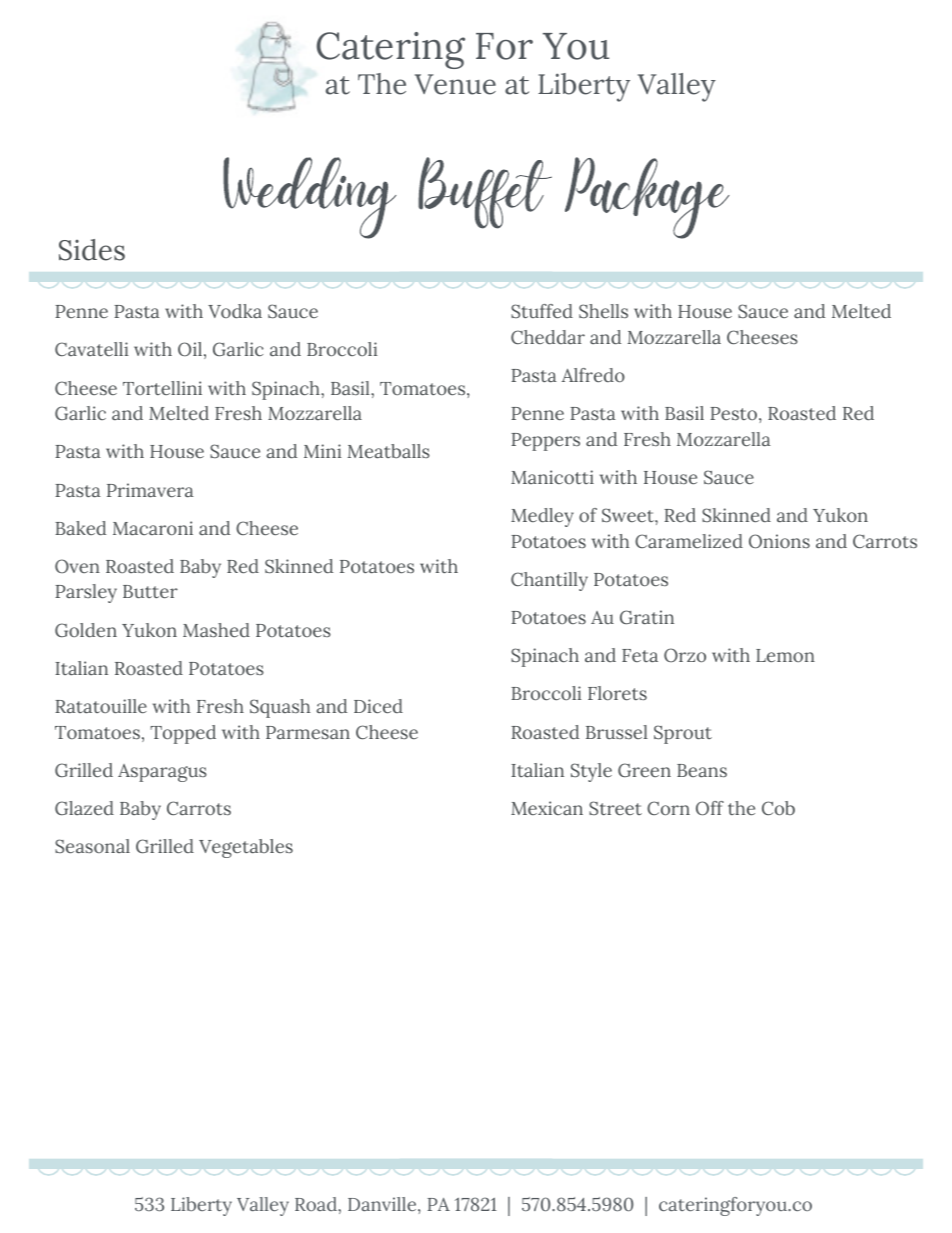 The width and height of the screenshot is (952, 1233). I want to click on Mexican, so click(547, 808).
